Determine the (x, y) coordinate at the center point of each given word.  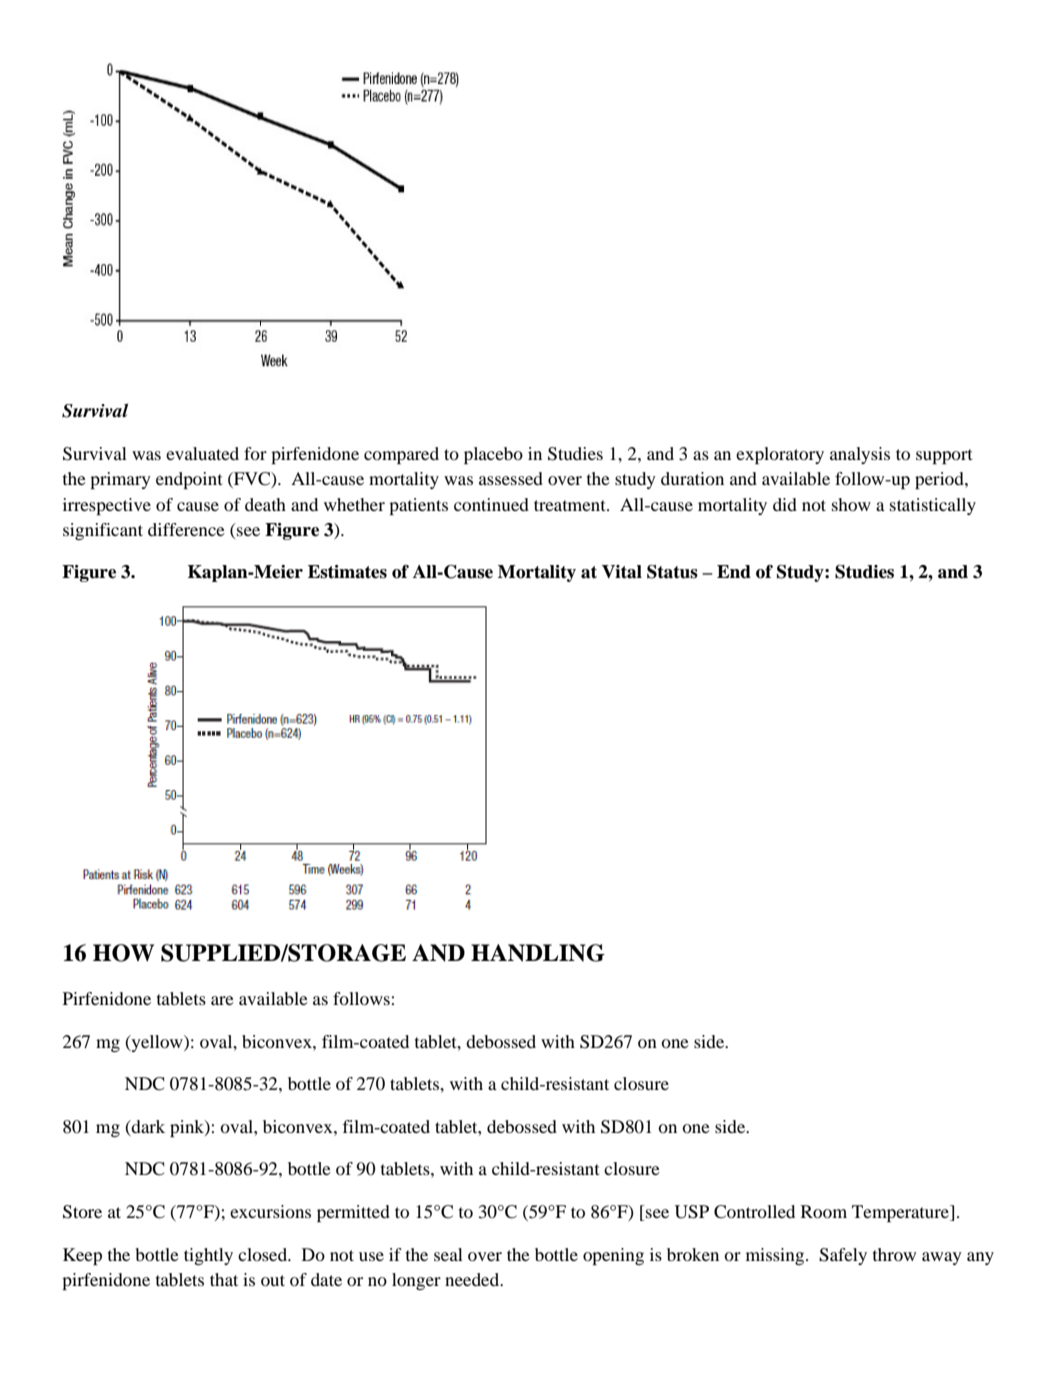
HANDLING (538, 953)
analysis (860, 455)
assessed (511, 478)
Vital (622, 572)
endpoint (189, 480)
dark (147, 1126)
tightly (208, 1256)
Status (672, 572)
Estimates (347, 572)
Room (824, 1211)
